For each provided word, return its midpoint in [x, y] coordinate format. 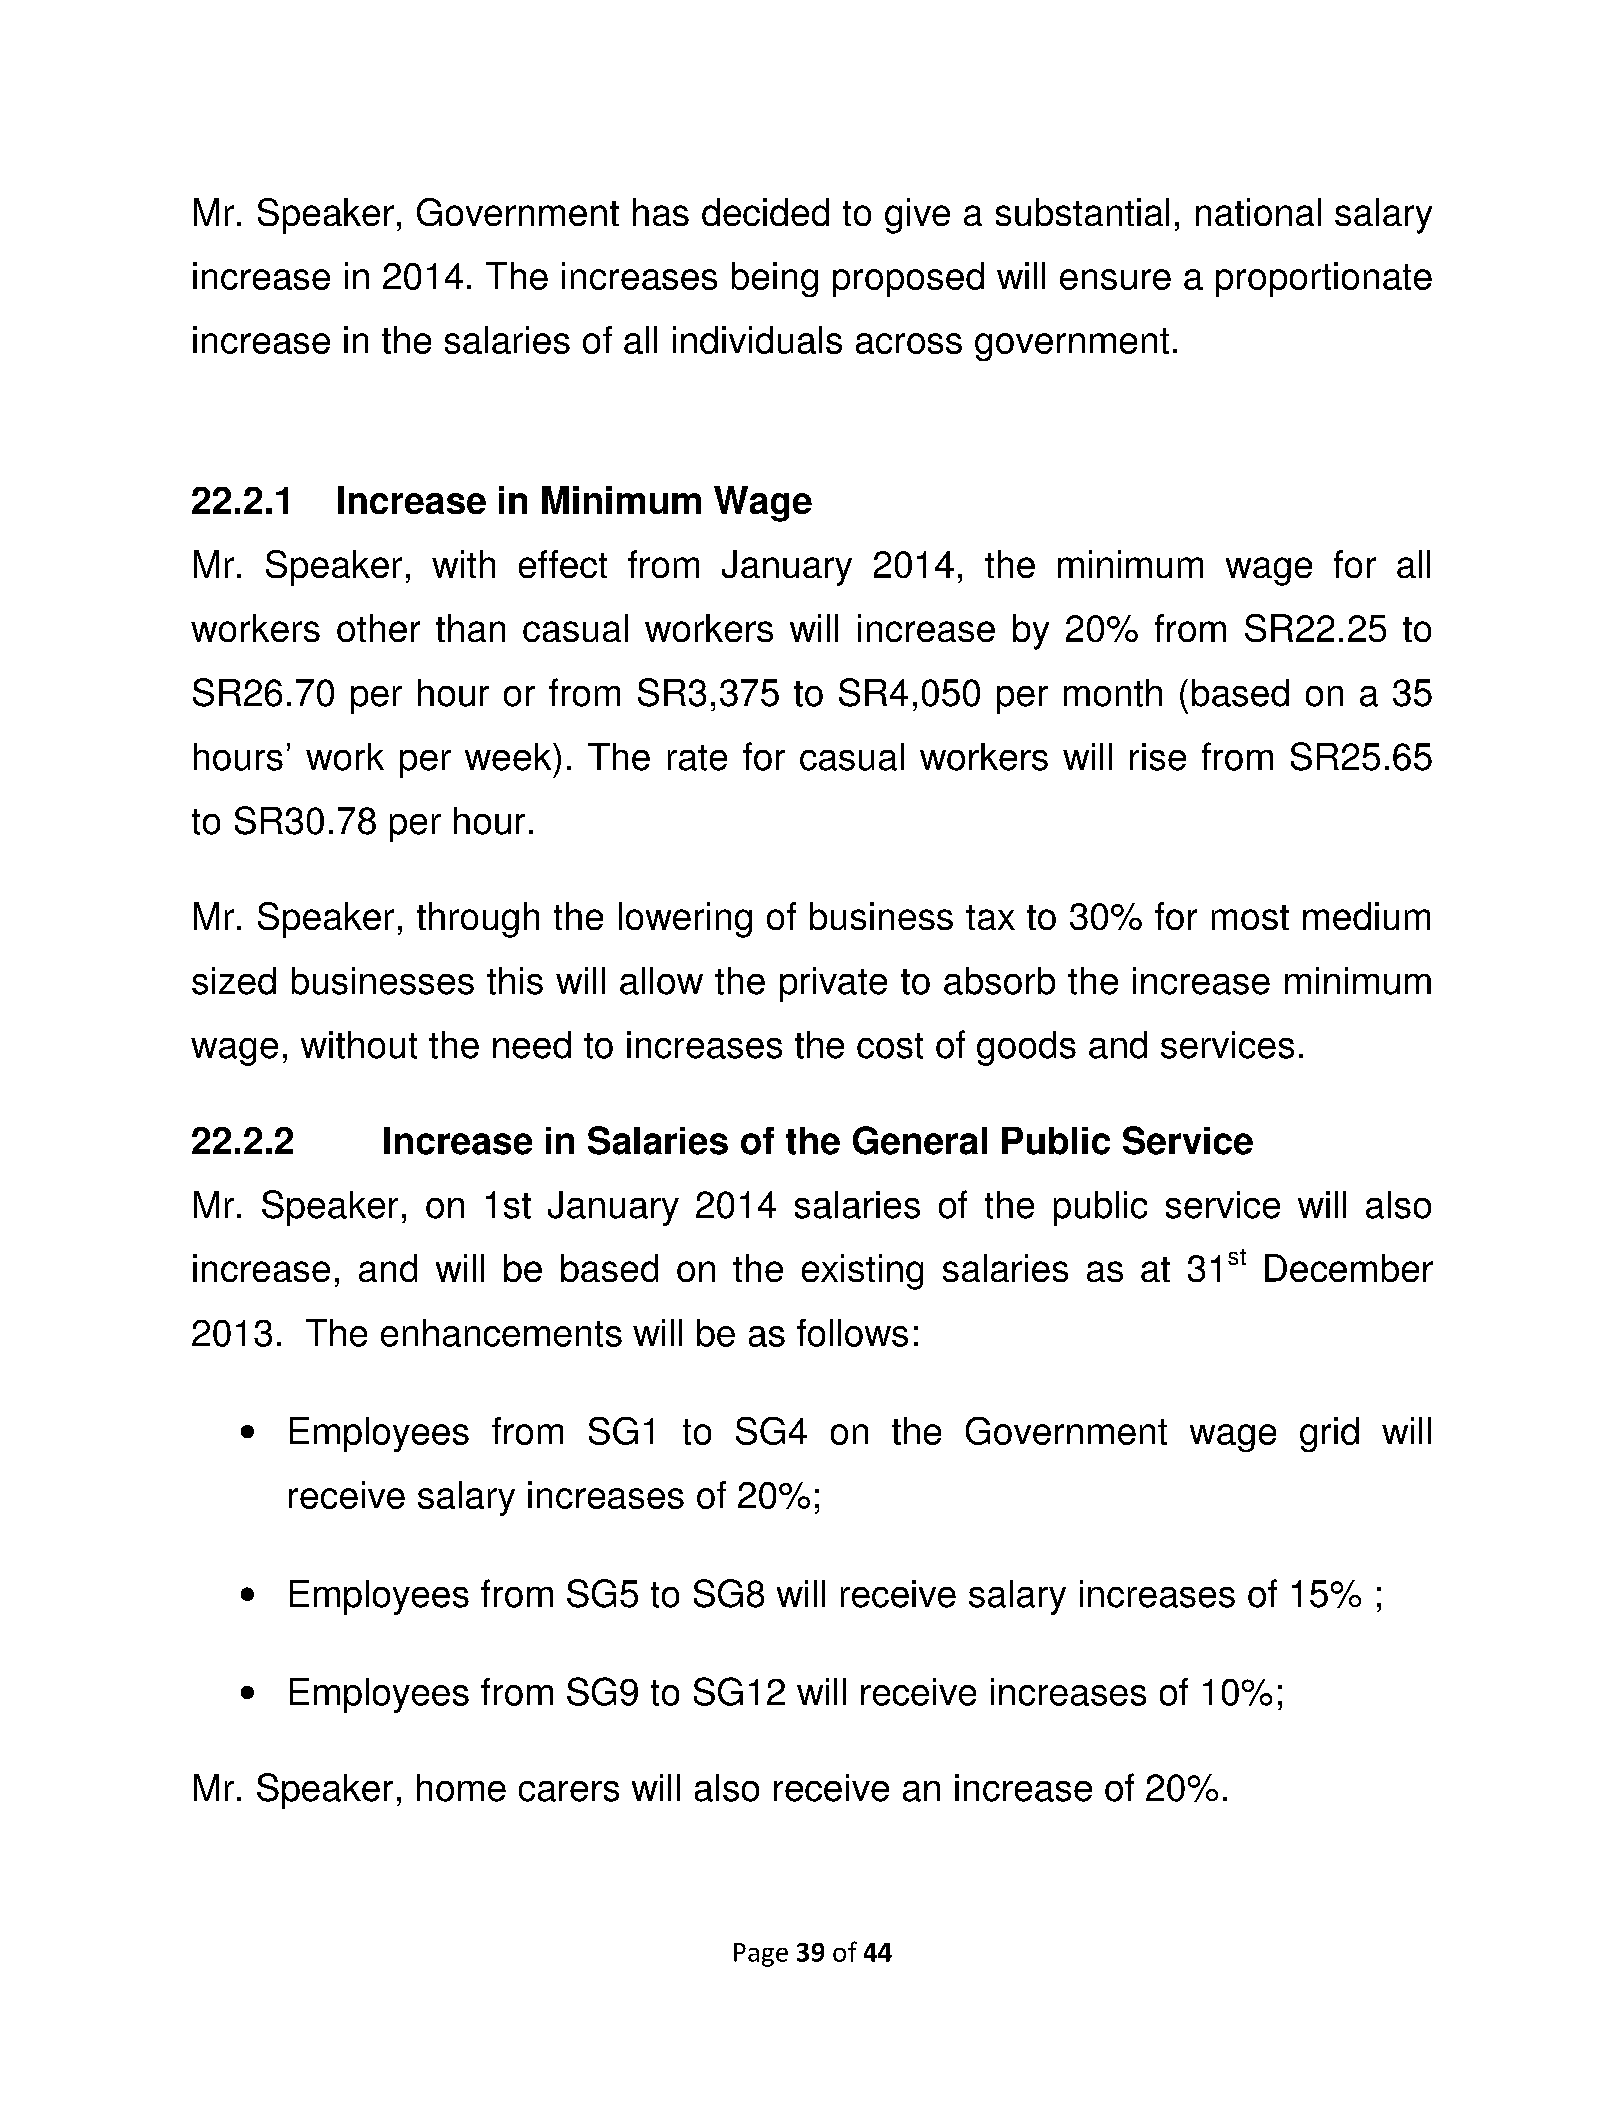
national [1258, 212]
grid [1329, 1434]
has [661, 212]
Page [761, 1955]
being [775, 279]
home [461, 1788]
